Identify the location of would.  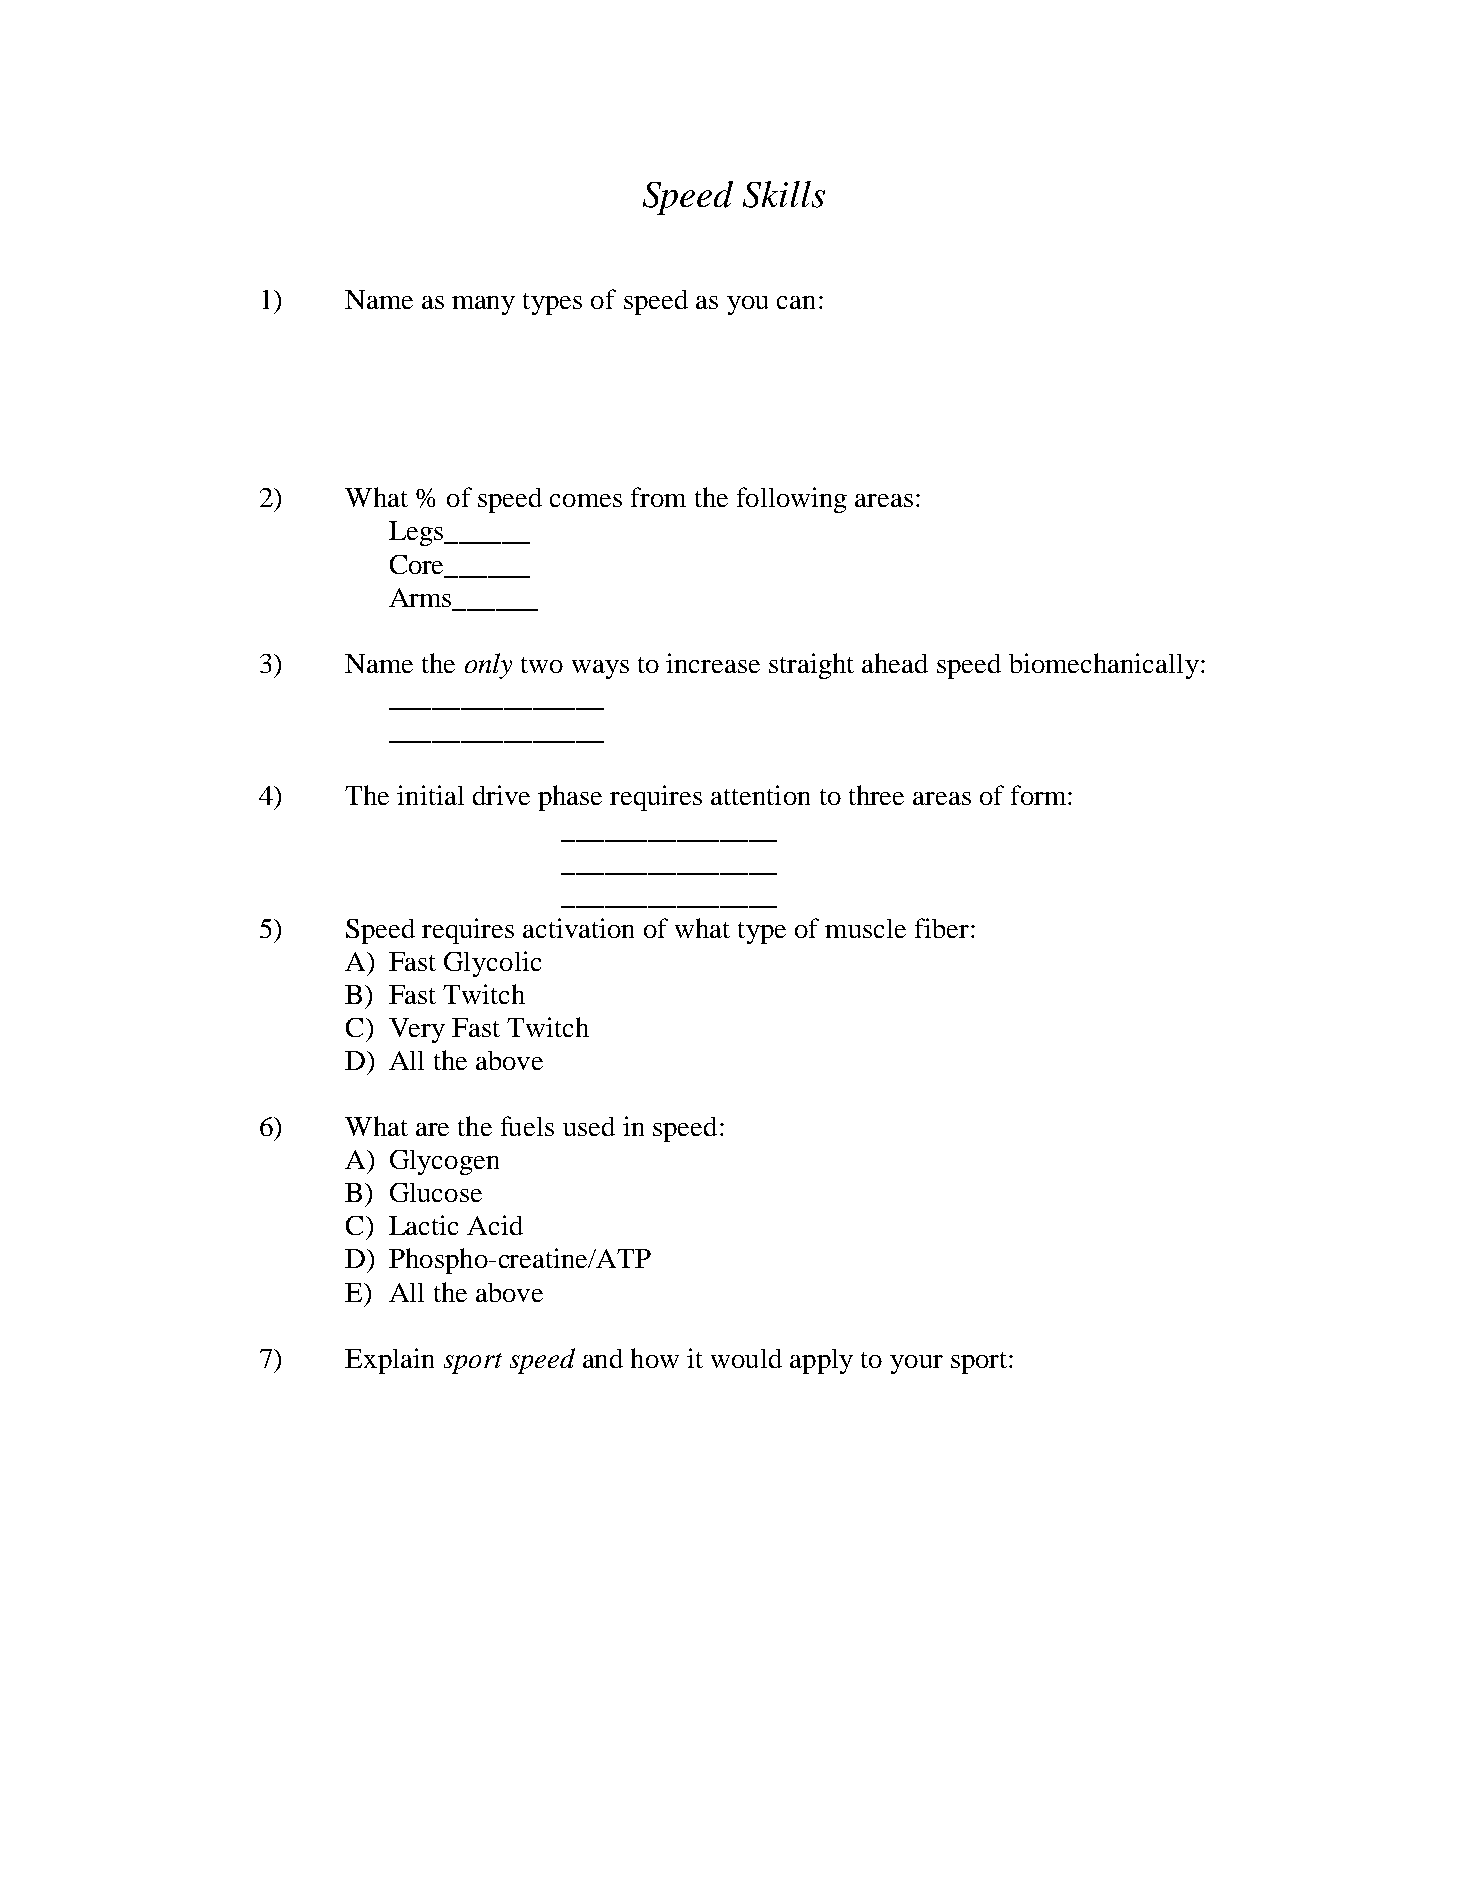
(746, 1358).
